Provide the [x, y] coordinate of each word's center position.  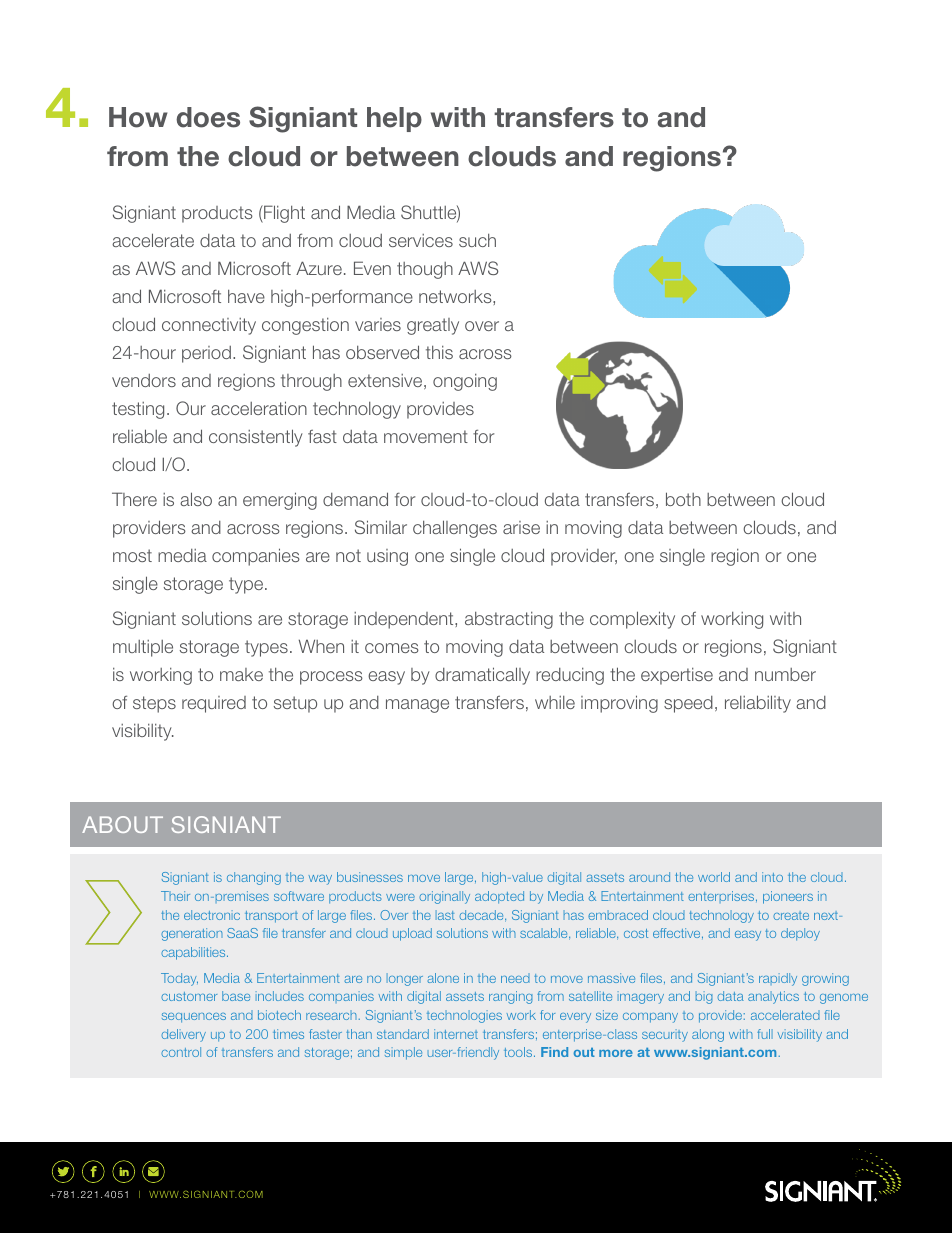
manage [417, 706]
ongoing [465, 382]
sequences [194, 1018]
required [214, 704]
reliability [758, 704]
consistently [256, 438]
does [208, 117]
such [477, 240]
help [394, 119]
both [683, 499]
